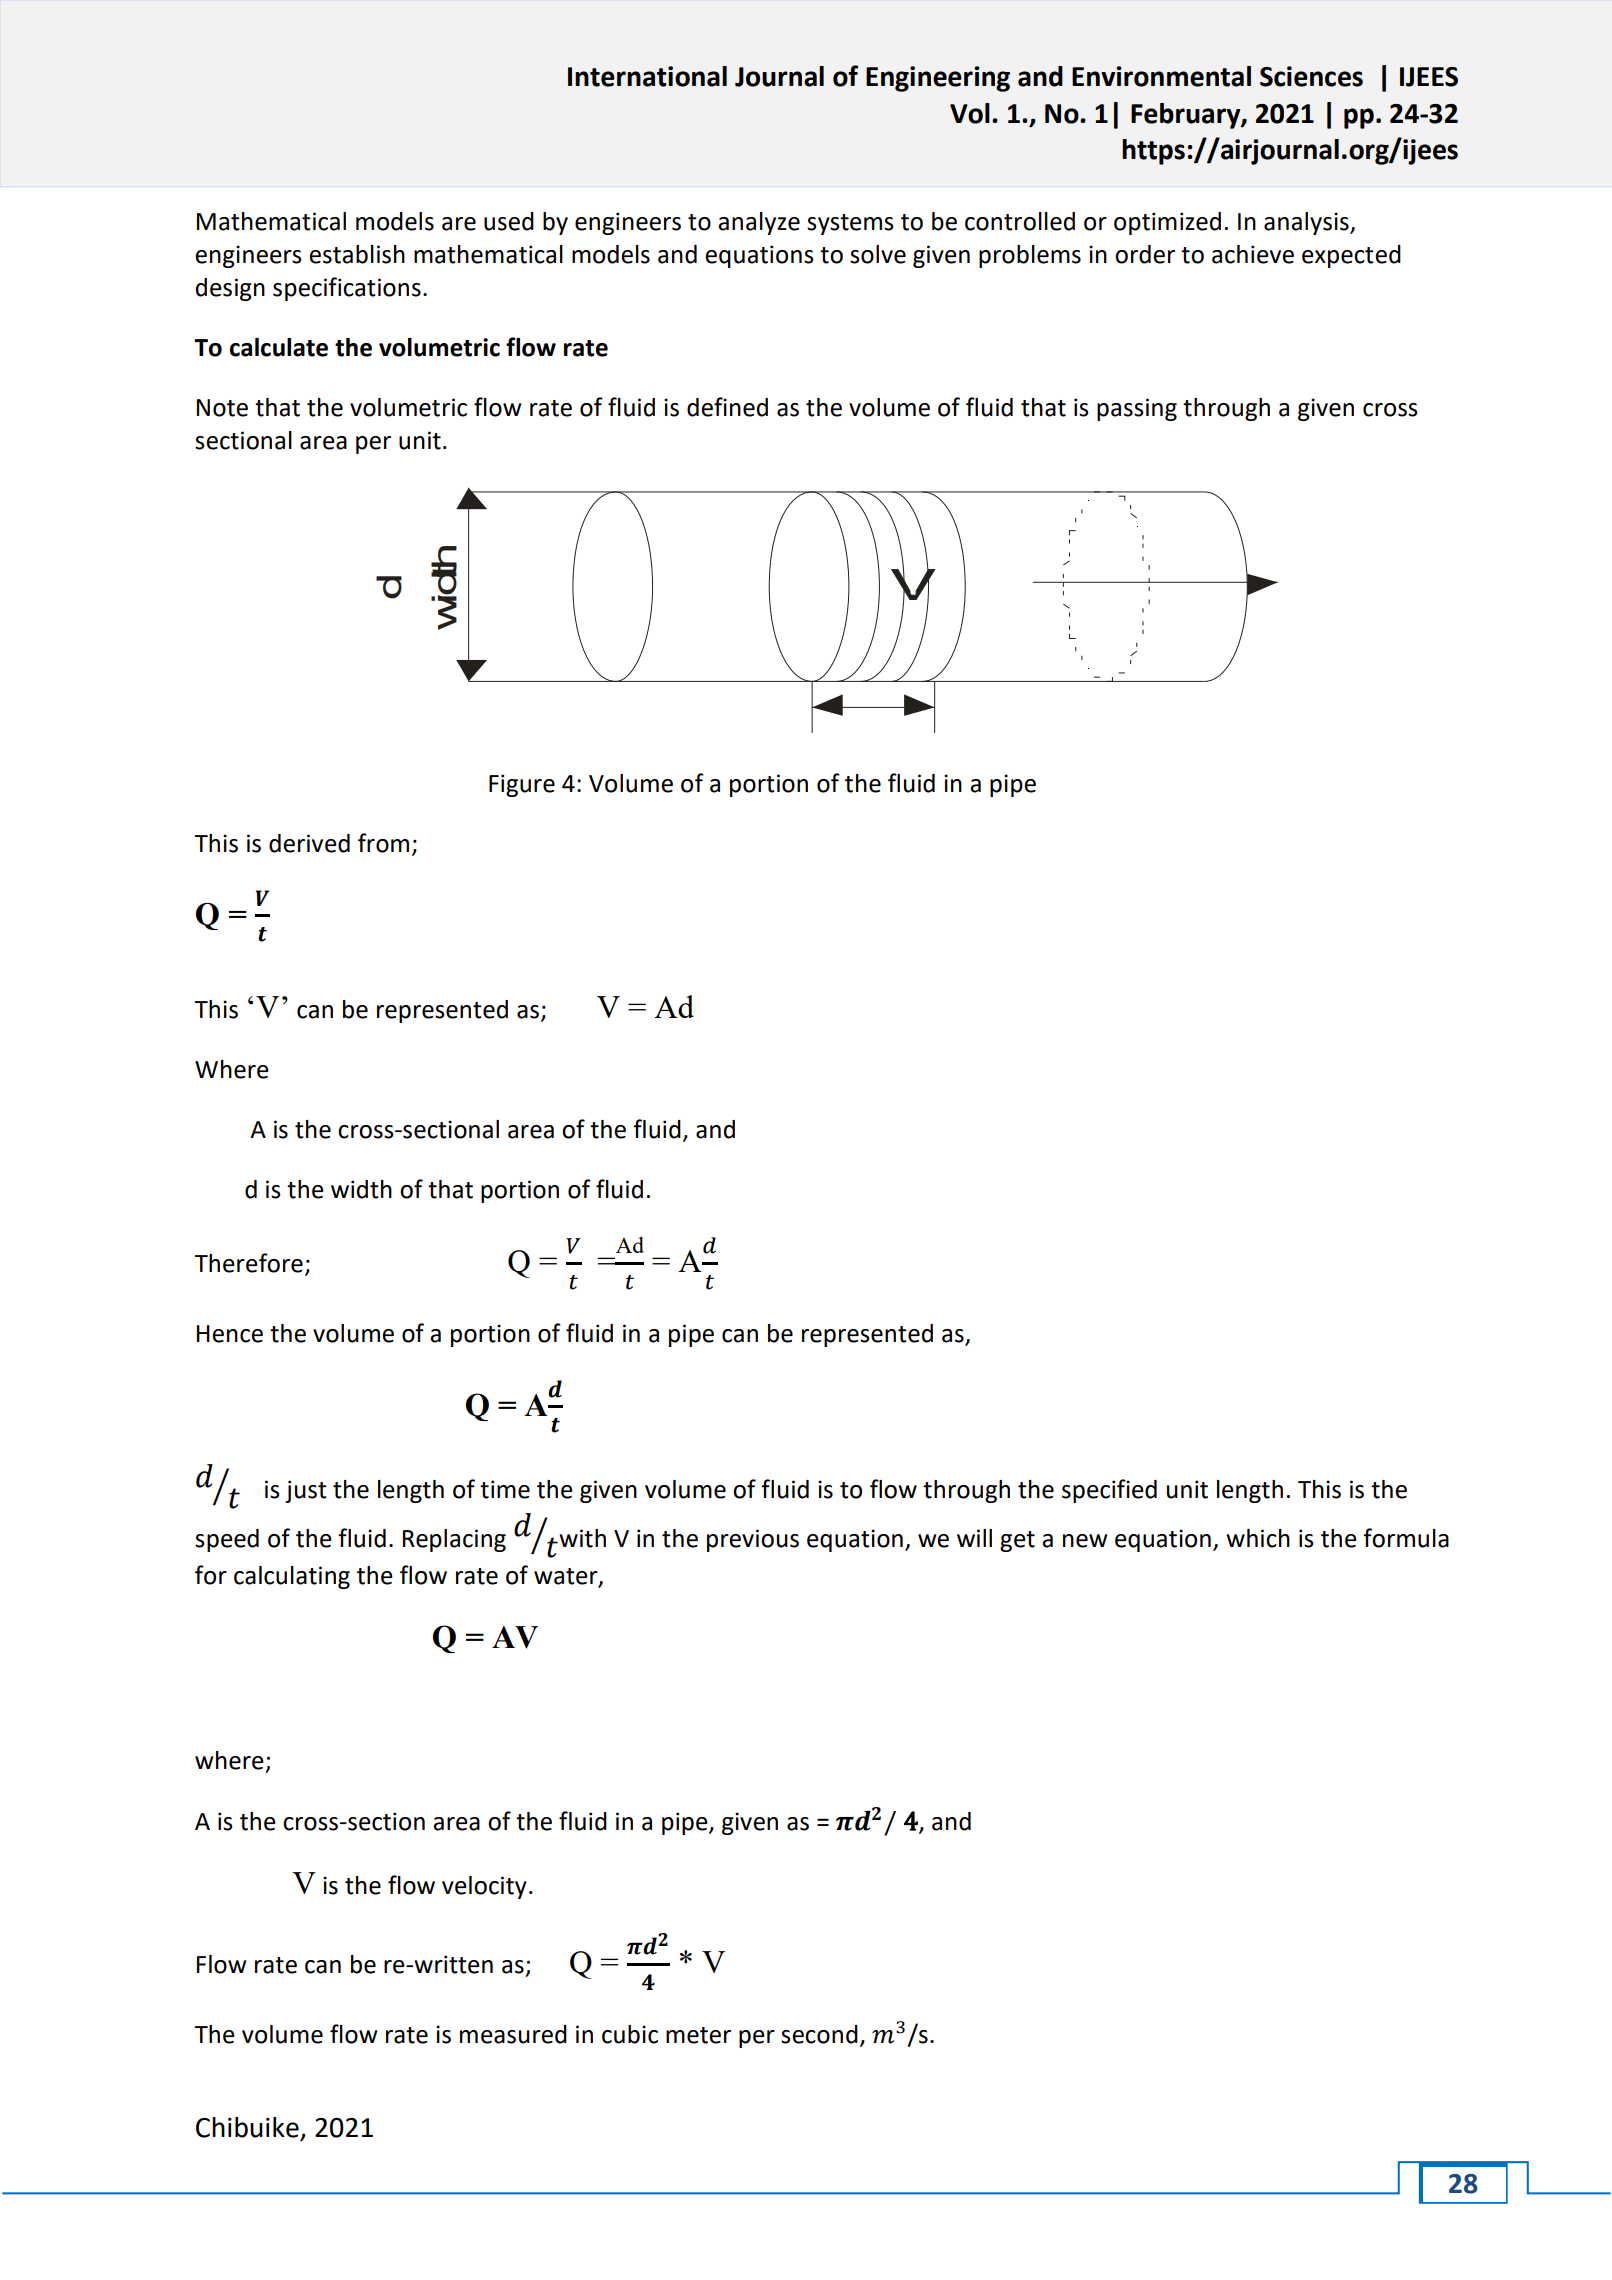 The image size is (1612, 2280). Describe the element at coordinates (522, 785) in the screenshot. I see `Figure` at that location.
